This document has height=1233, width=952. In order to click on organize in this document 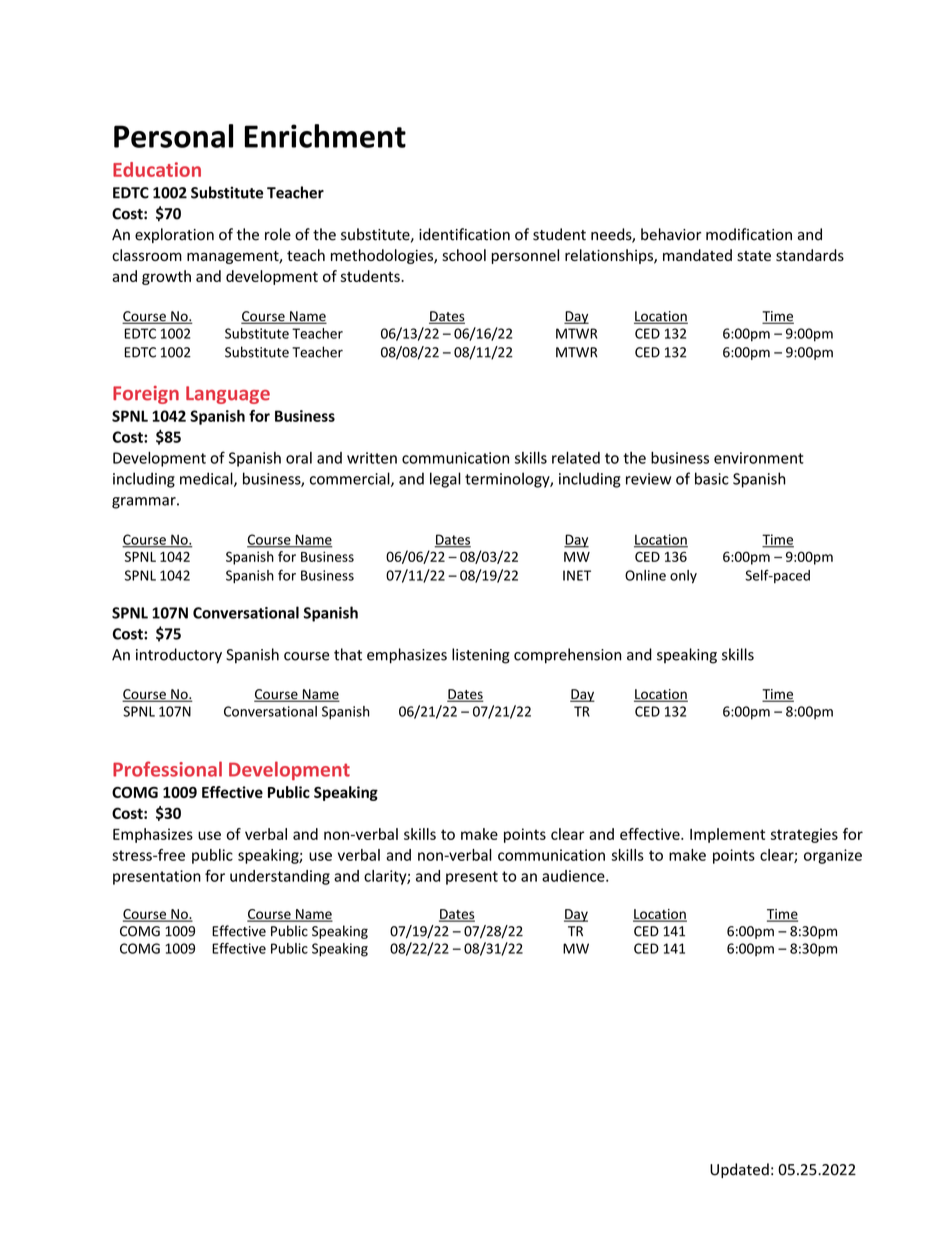, I will do `click(833, 856)`.
